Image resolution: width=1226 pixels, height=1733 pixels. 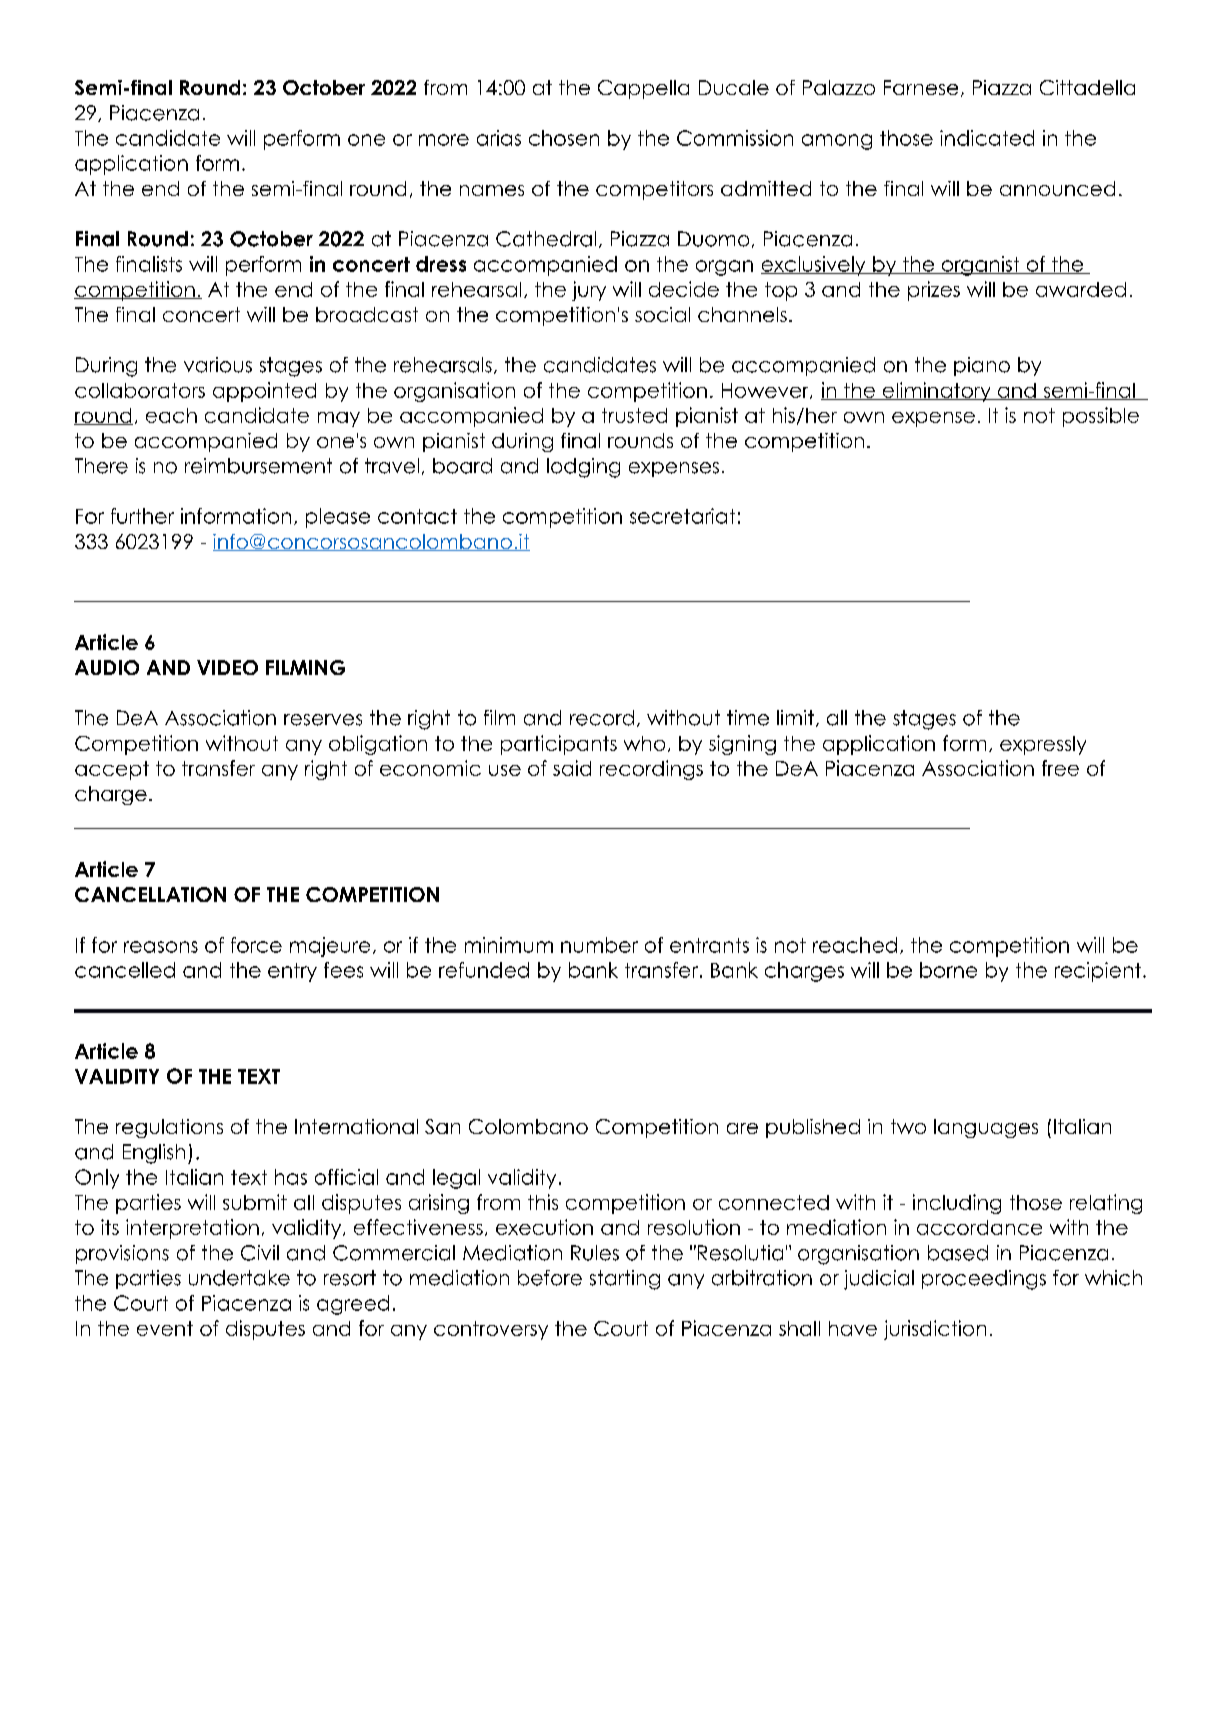 I want to click on further, so click(x=142, y=516).
